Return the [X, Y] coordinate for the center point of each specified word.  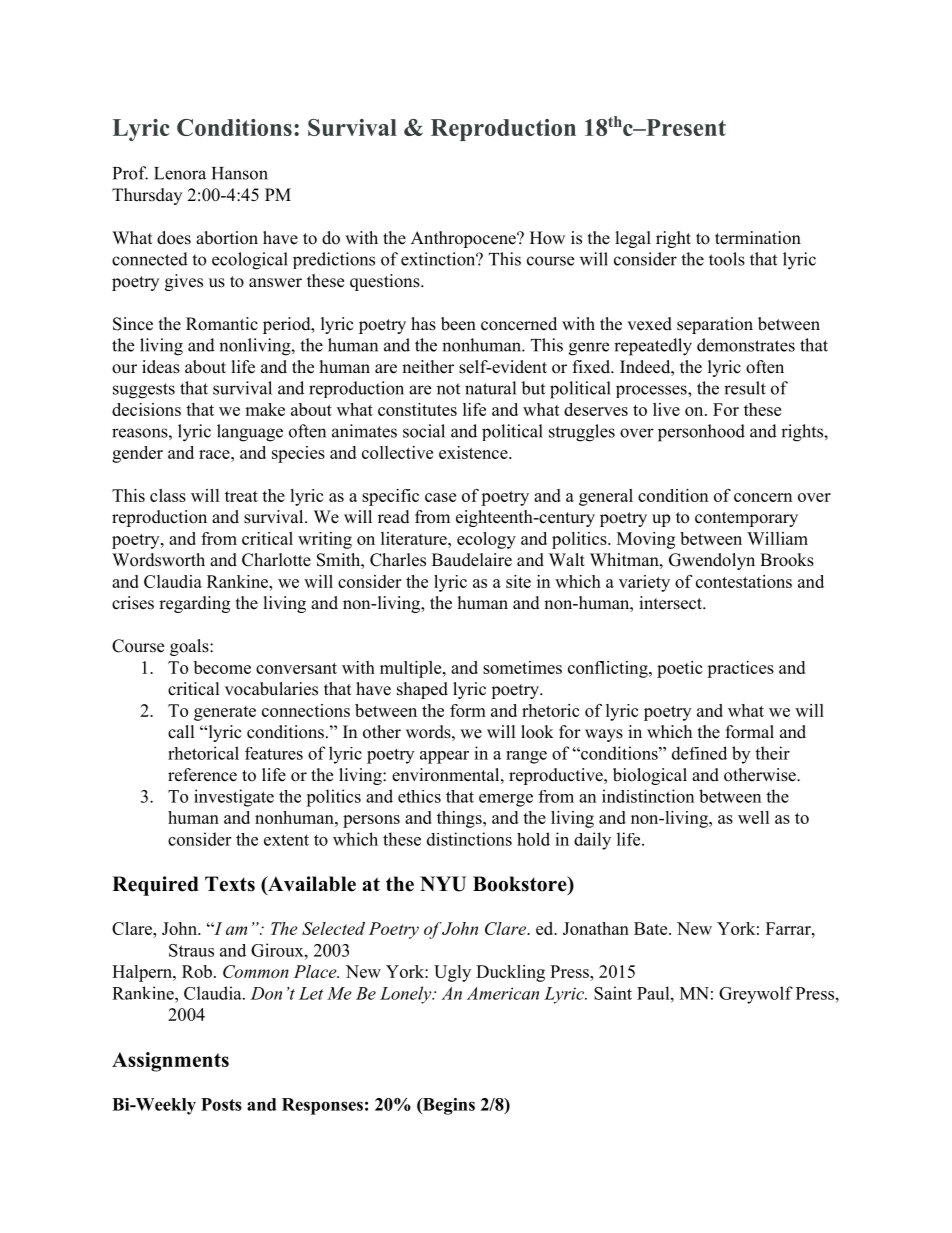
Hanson [240, 173]
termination [758, 238]
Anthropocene [464, 239]
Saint [613, 993]
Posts [221, 1104]
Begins [448, 1106]
